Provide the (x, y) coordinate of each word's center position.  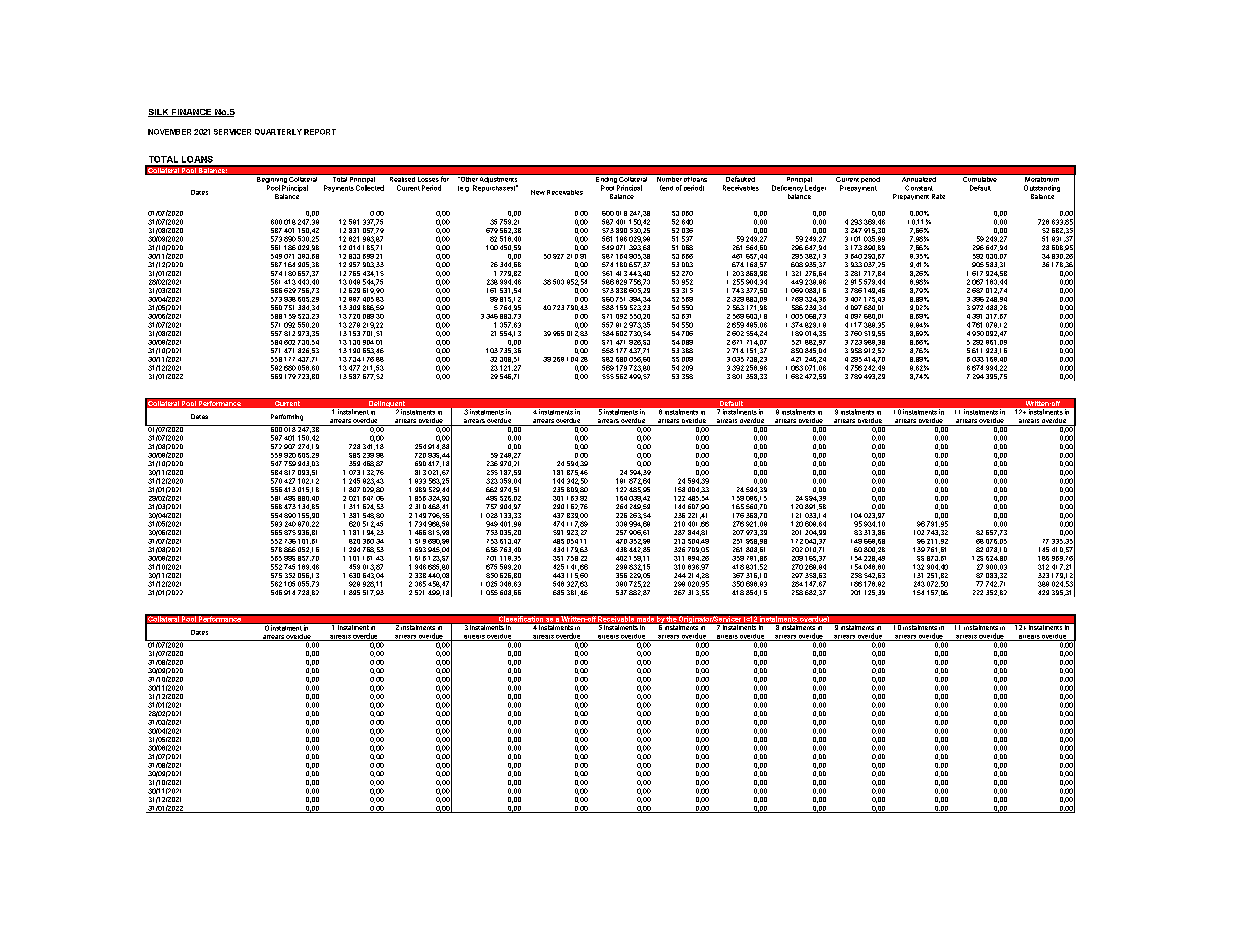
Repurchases (494, 188)
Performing (287, 417)
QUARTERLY (278, 132)
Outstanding (1042, 188)
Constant (919, 188)
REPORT (320, 132)
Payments (339, 188)
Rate (938, 196)
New (538, 192)
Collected (370, 188)
